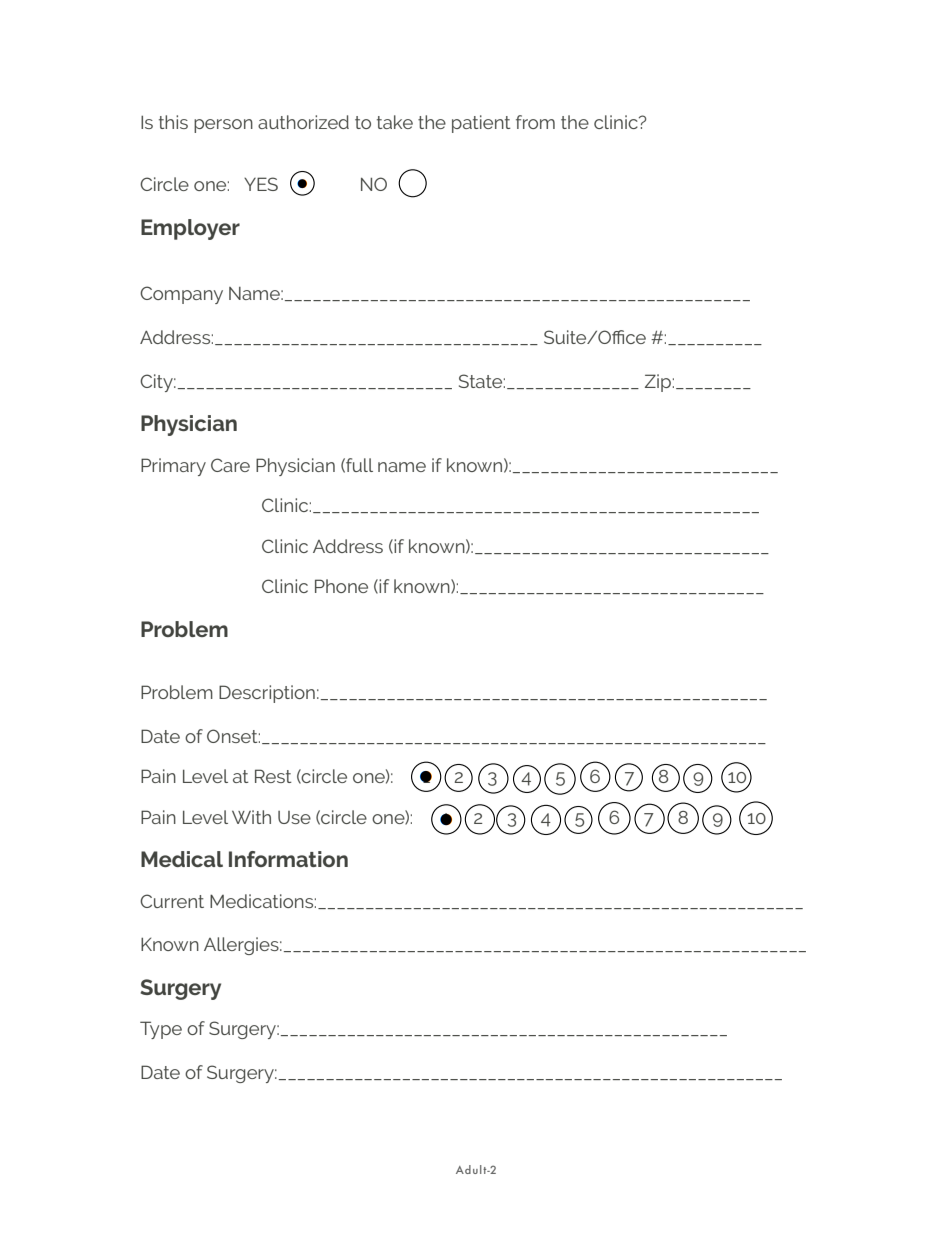 The image size is (952, 1233). I want to click on Care, so click(230, 465).
